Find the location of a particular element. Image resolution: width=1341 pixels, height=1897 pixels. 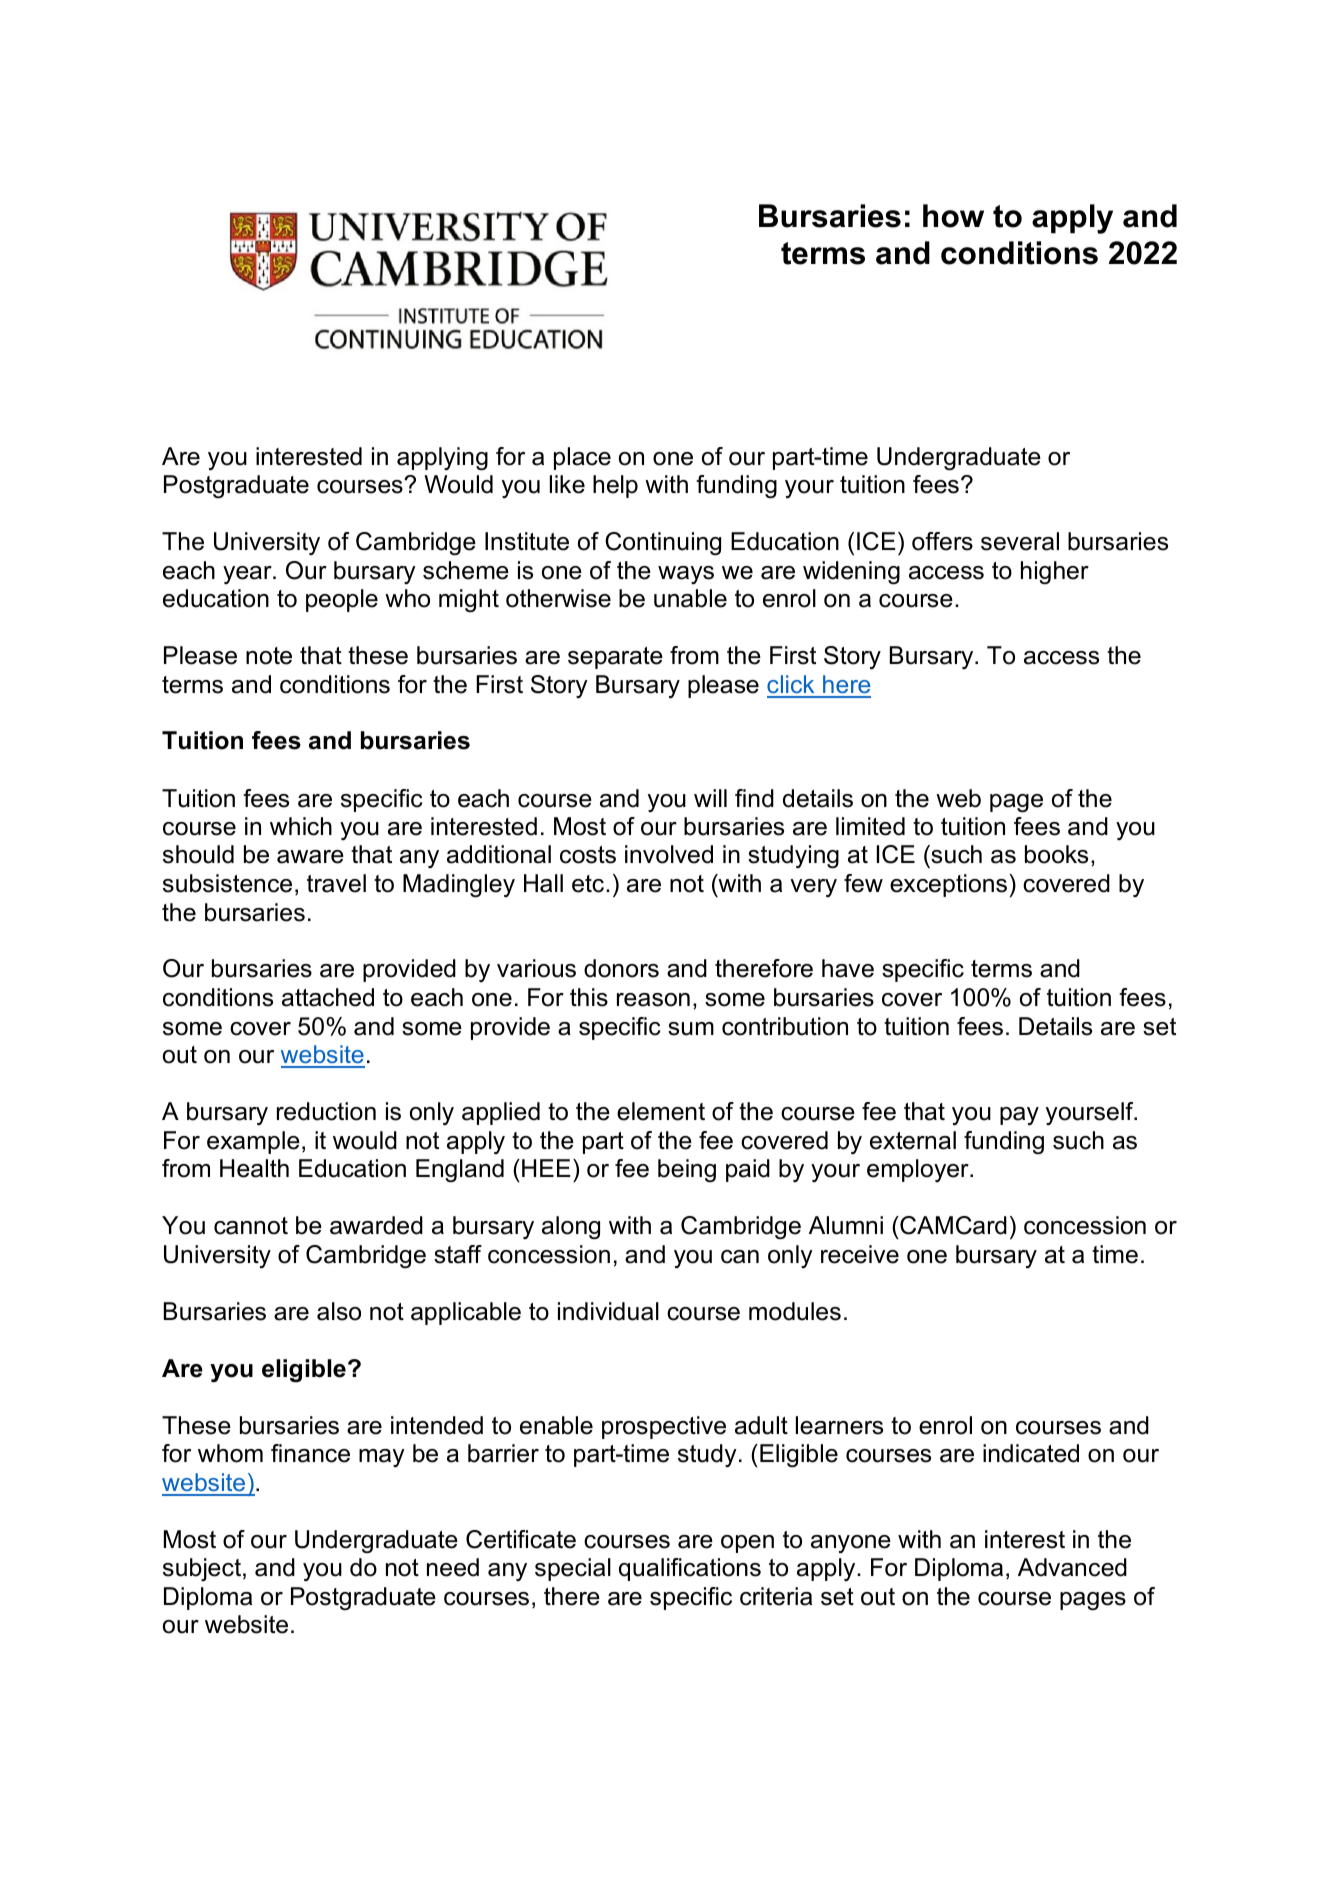

place is located at coordinates (582, 458).
